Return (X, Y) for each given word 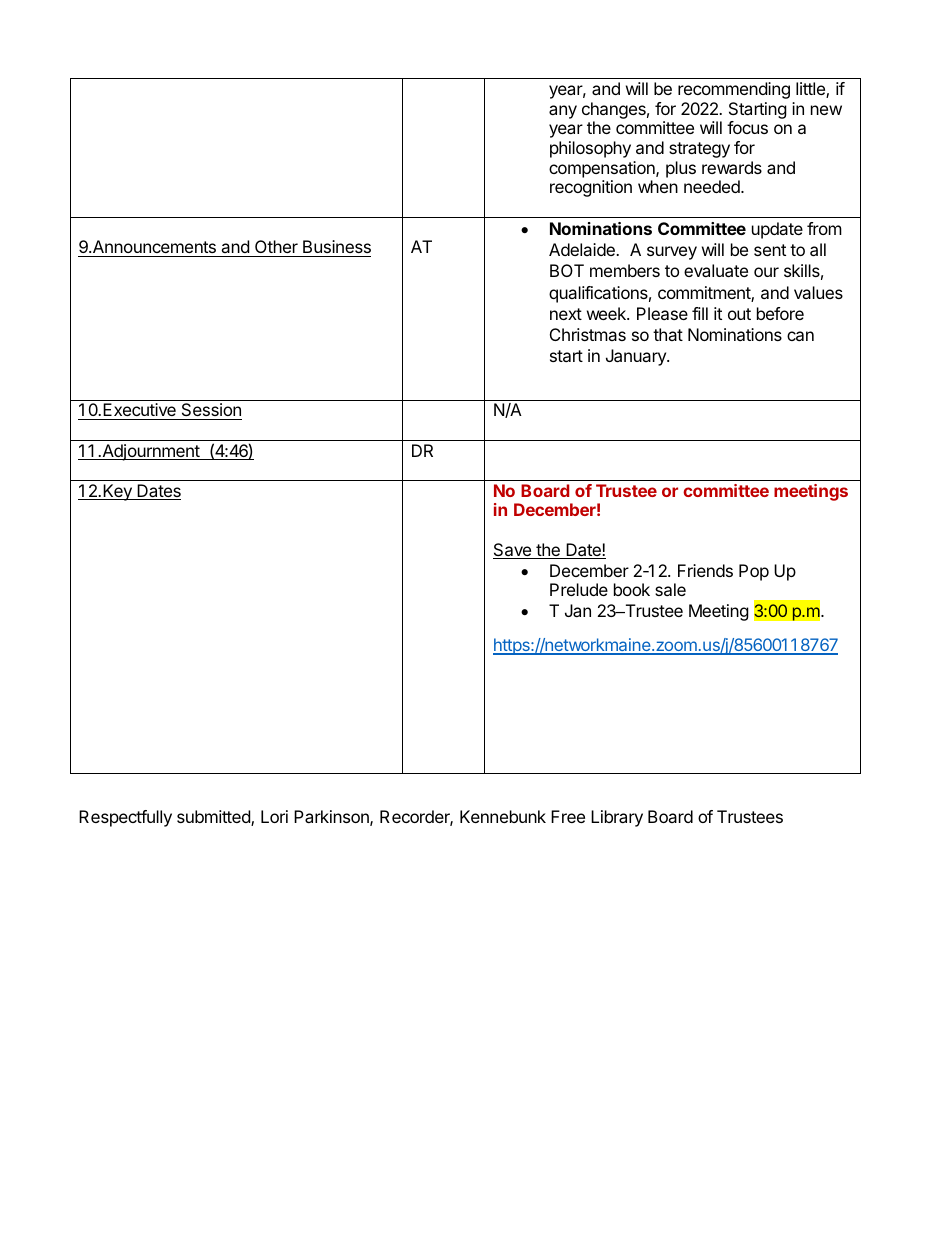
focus (747, 127)
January (637, 357)
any (563, 112)
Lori (274, 816)
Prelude (579, 589)
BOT (567, 270)
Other (276, 248)
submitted (214, 818)
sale (670, 589)
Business (337, 246)
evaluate (716, 270)
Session (210, 411)
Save (513, 551)
